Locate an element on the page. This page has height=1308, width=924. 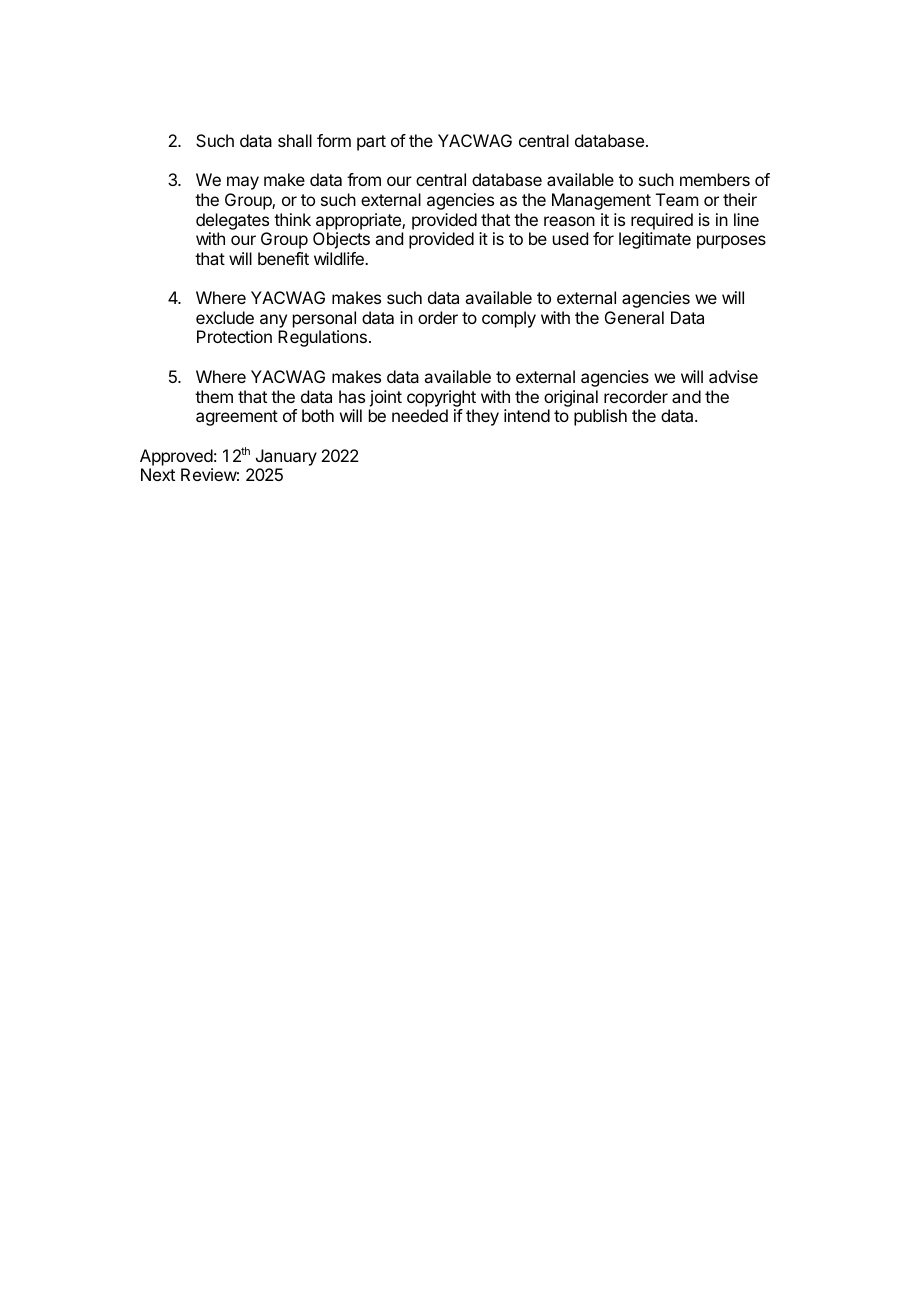
Approved is located at coordinates (176, 457).
